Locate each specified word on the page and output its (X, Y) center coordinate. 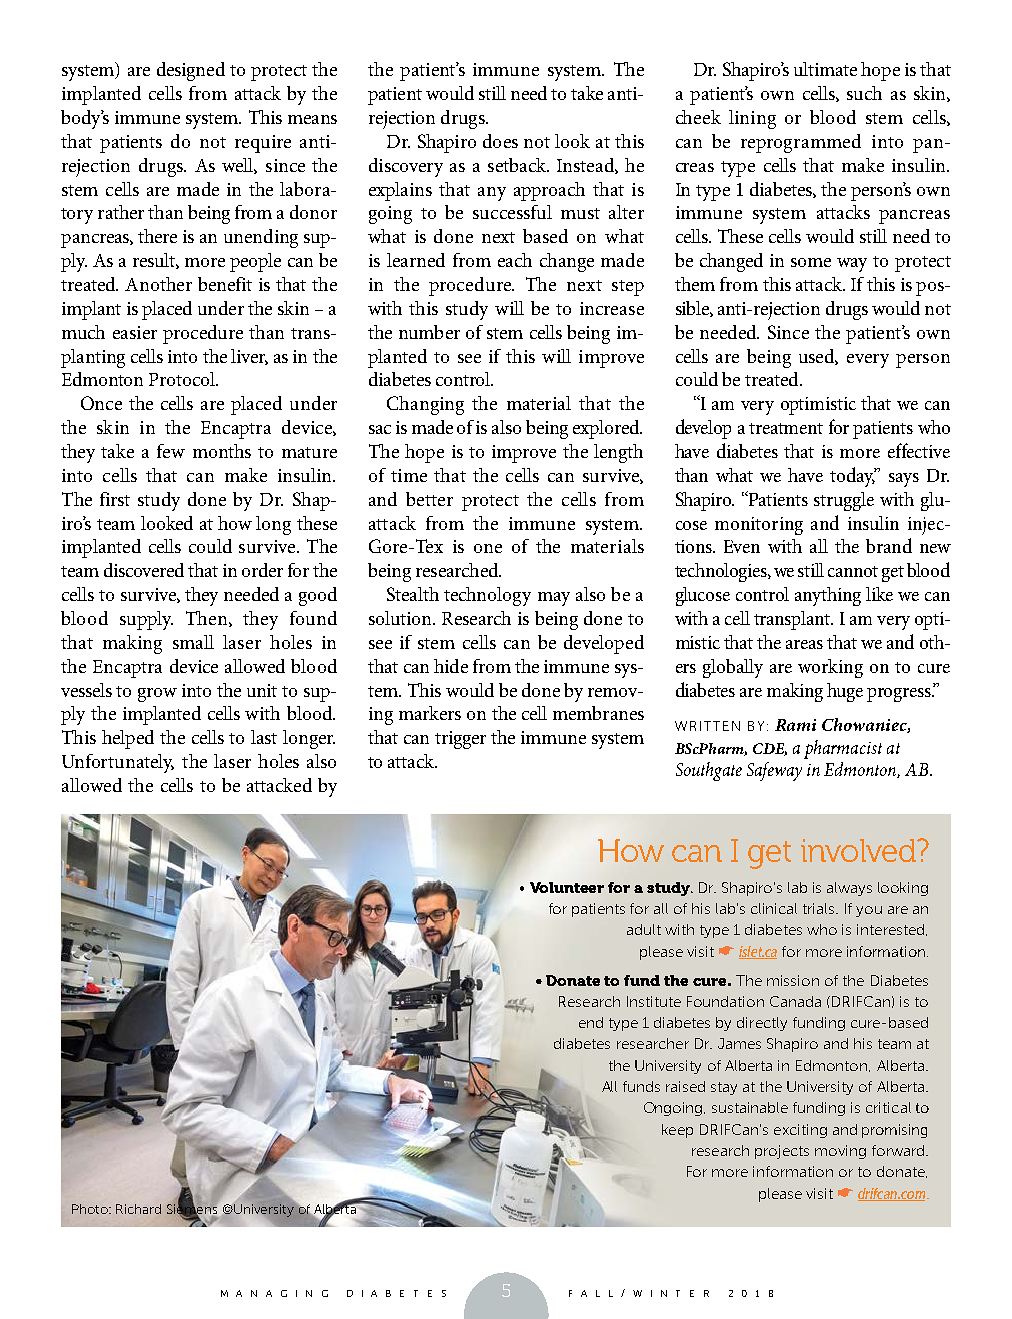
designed (191, 71)
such (864, 93)
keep (677, 1131)
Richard (138, 1209)
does (500, 141)
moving (840, 1152)
